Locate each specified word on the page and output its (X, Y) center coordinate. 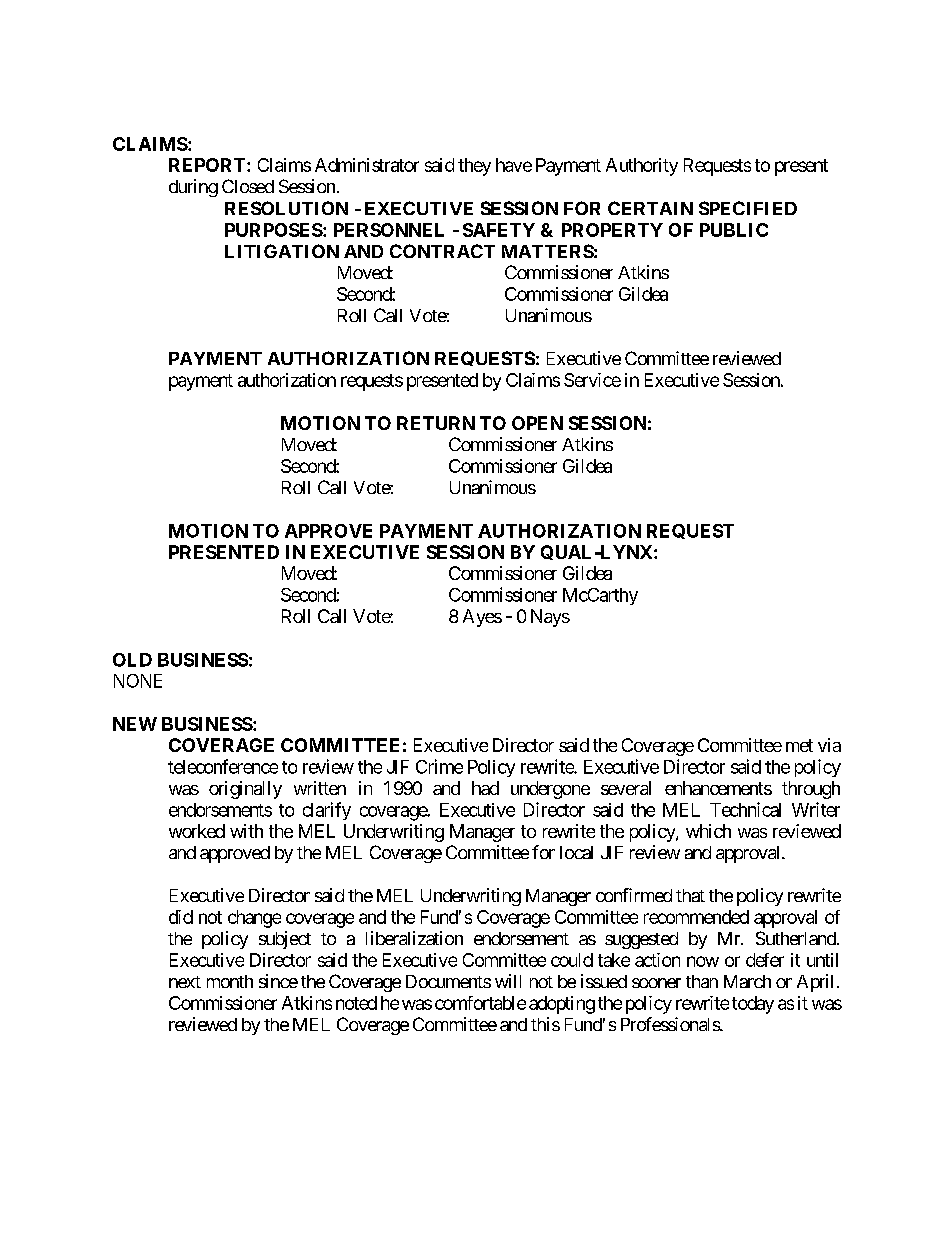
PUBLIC (734, 230)
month (230, 981)
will (508, 981)
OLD (132, 660)
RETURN (436, 423)
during (193, 188)
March (747, 981)
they (474, 167)
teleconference (223, 766)
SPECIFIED (748, 208)
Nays (550, 618)
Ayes (482, 618)
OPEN (537, 423)
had (485, 788)
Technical (745, 809)
